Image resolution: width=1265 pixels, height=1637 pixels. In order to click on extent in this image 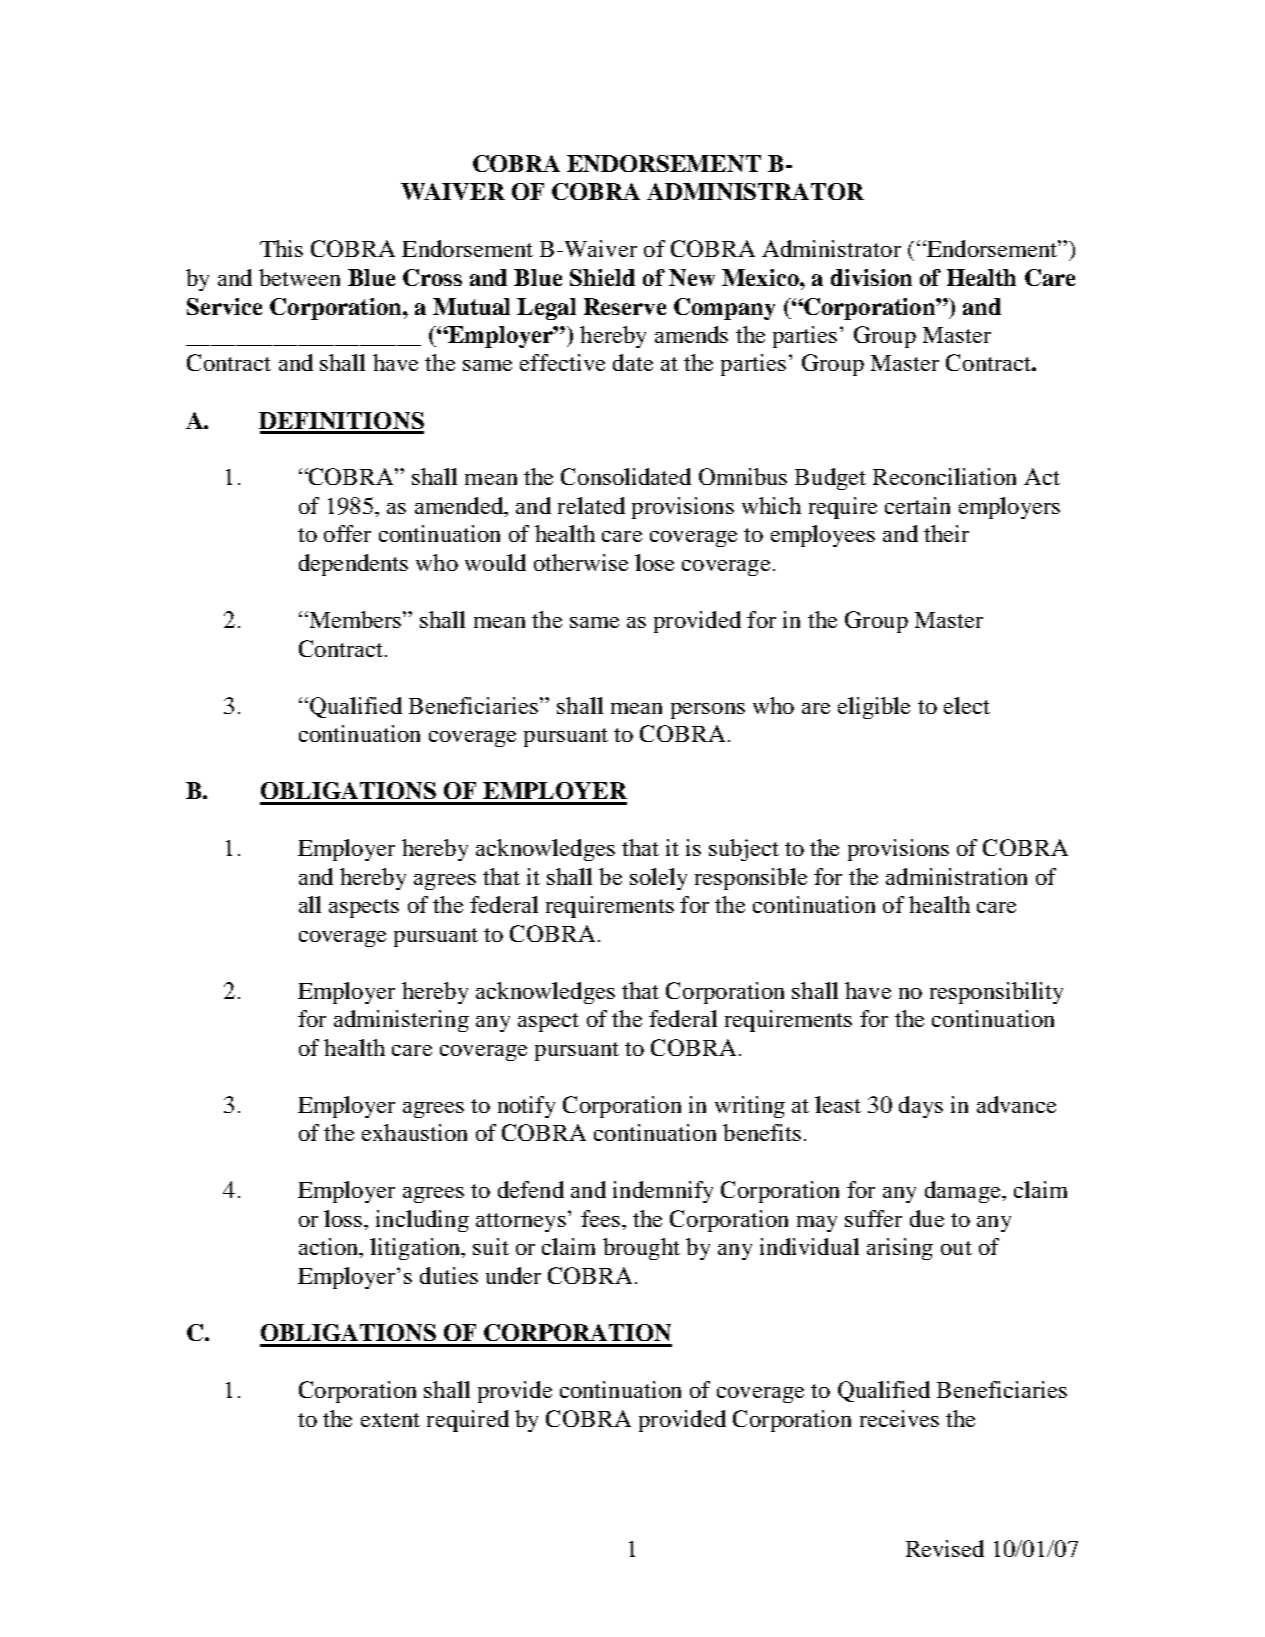, I will do `click(390, 1420)`.
